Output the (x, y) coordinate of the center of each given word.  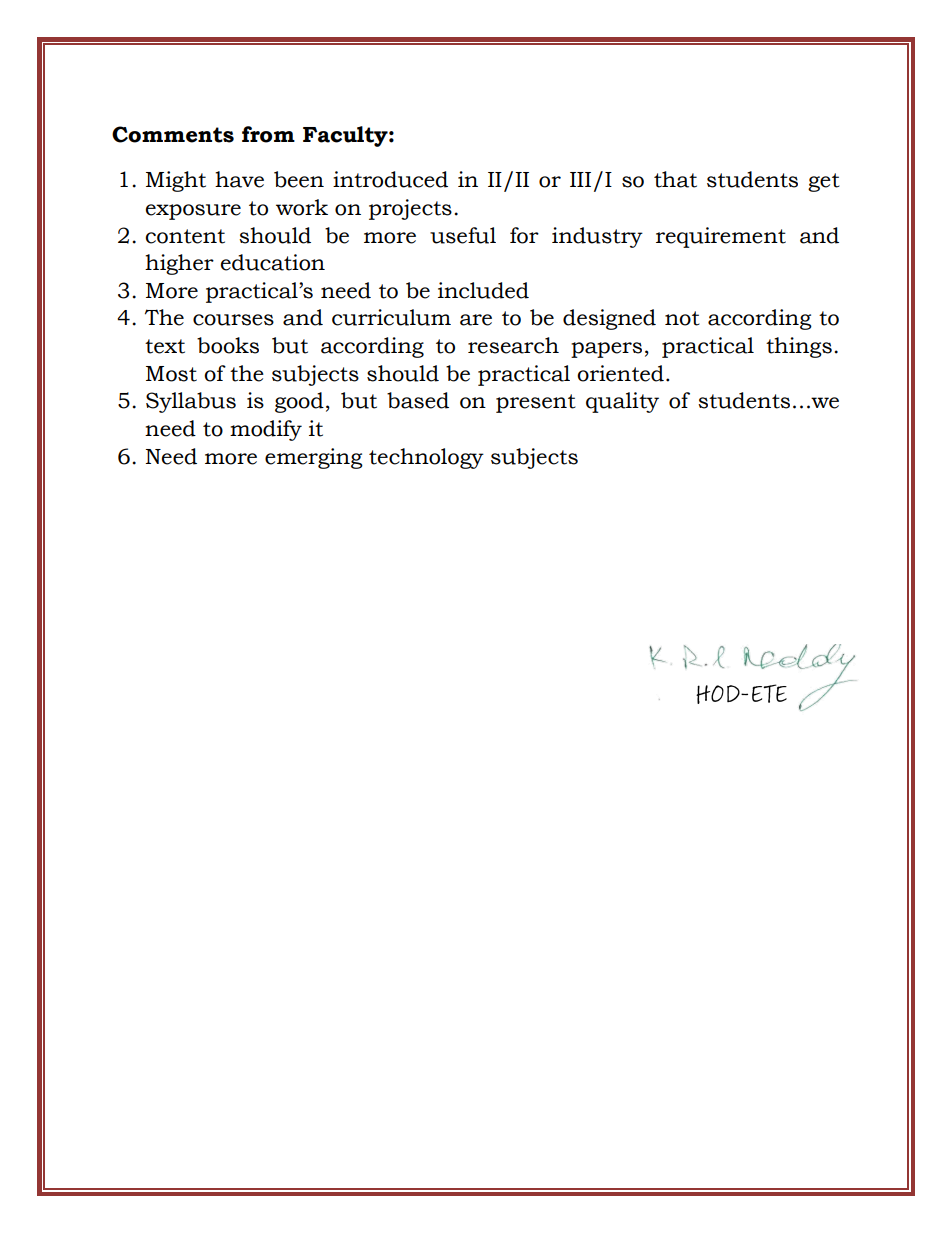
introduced (390, 179)
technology (426, 458)
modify (266, 430)
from (268, 134)
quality (622, 402)
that (675, 179)
